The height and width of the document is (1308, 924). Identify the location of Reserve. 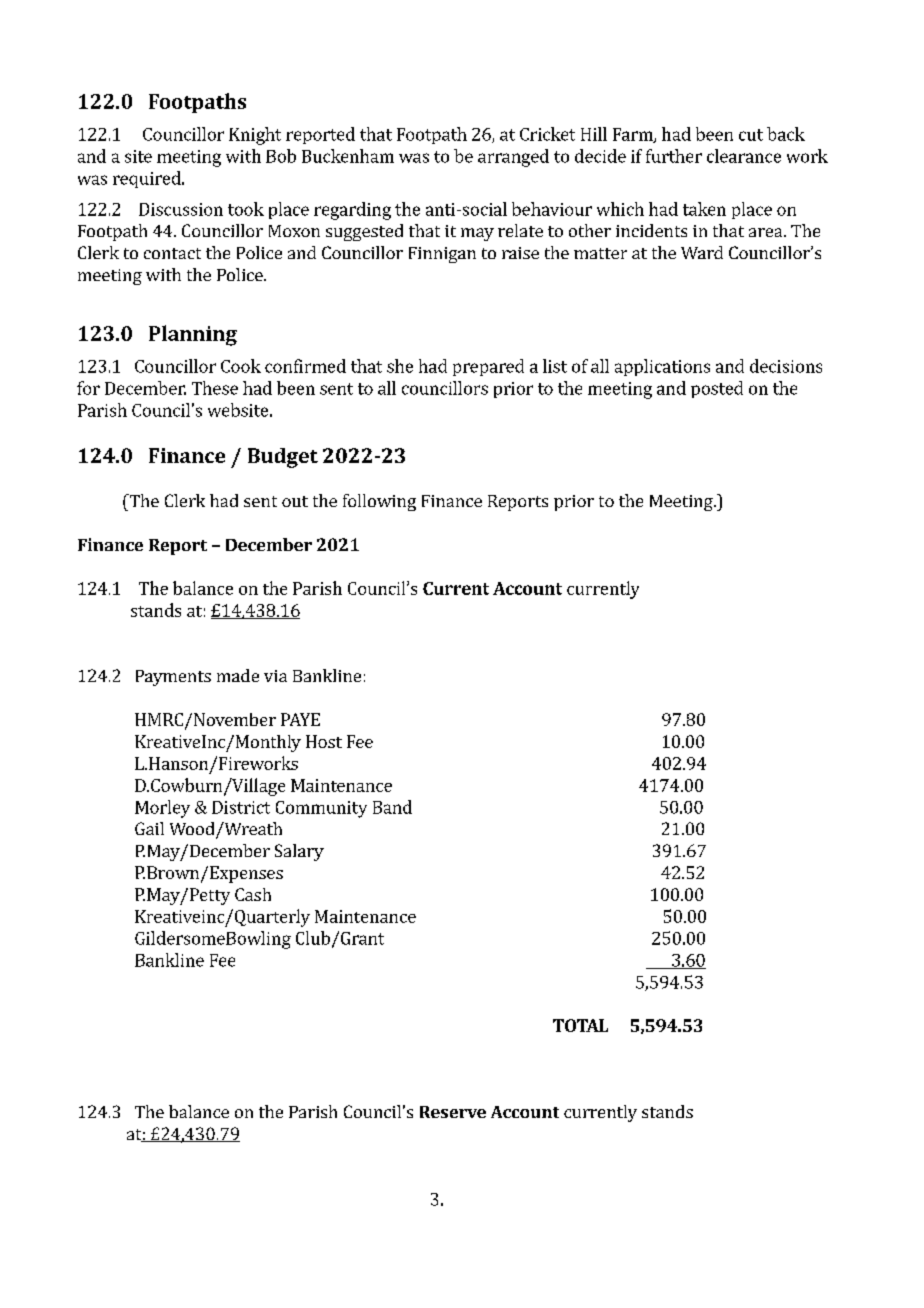
(453, 1112).
